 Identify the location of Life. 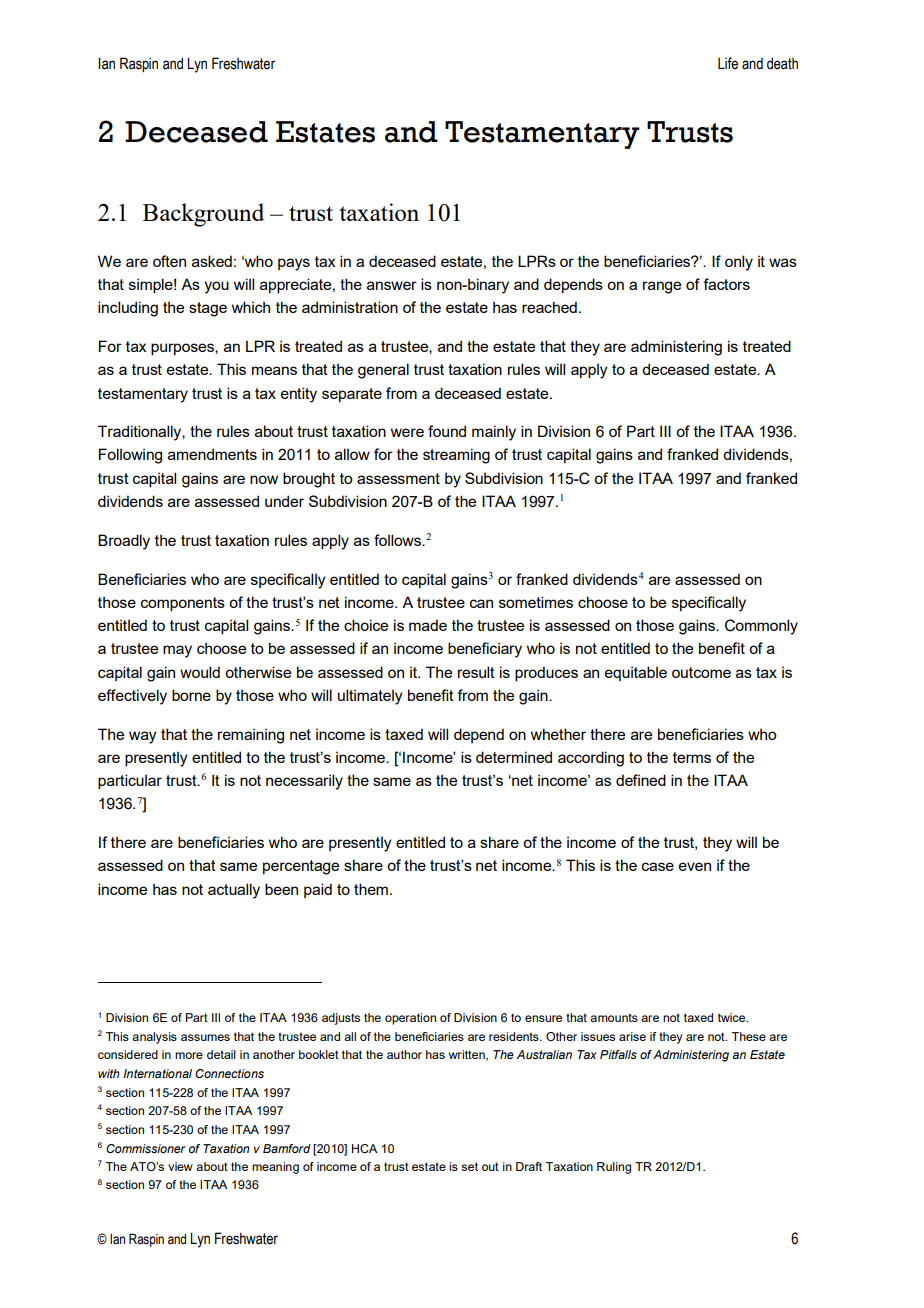
(728, 63).
